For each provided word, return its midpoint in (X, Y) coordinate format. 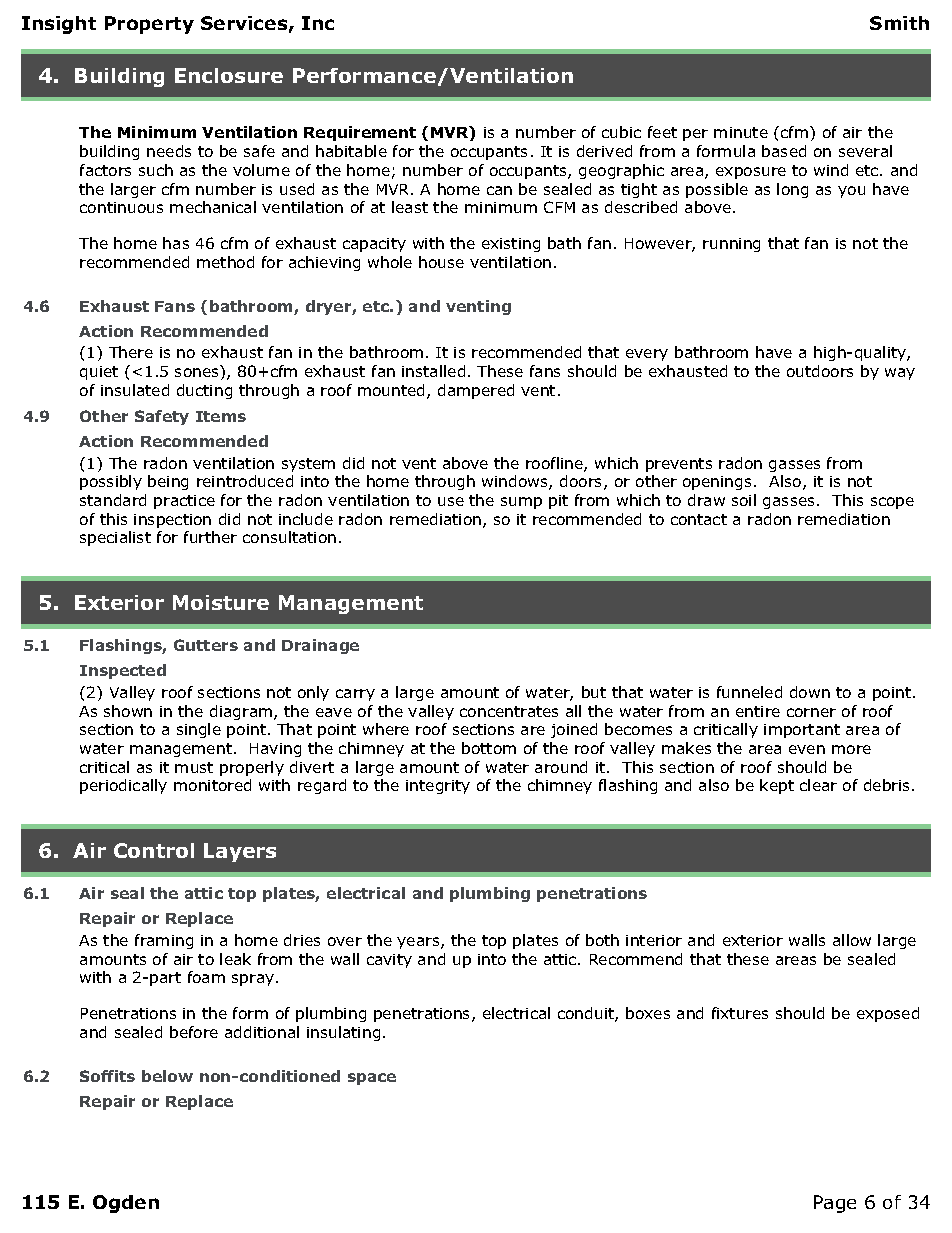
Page (835, 1204)
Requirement (360, 133)
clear (818, 785)
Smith (899, 23)
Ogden (126, 1204)
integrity (438, 787)
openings (717, 483)
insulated (135, 390)
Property (149, 25)
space (372, 1079)
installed (433, 371)
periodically (123, 786)
